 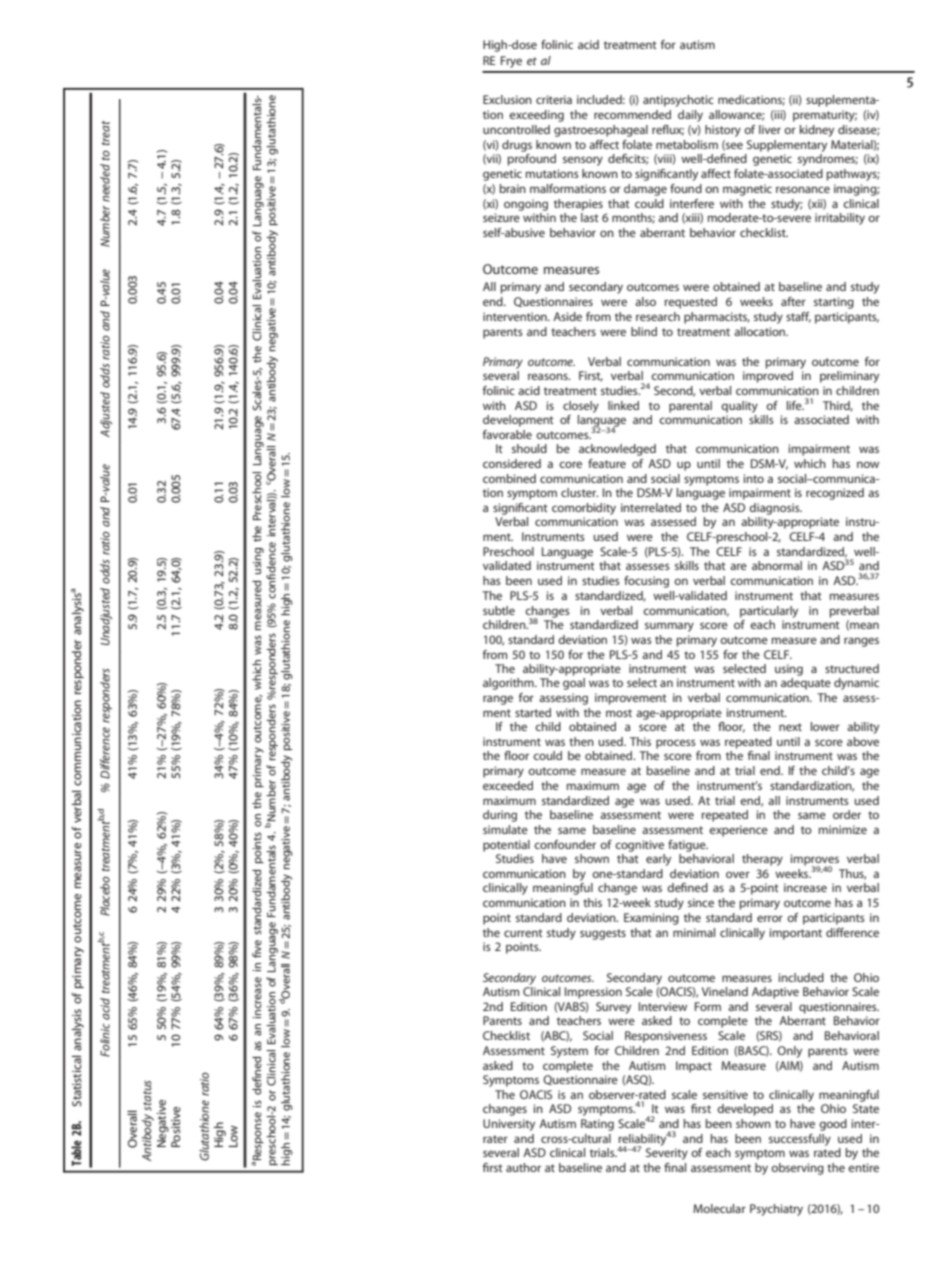 What do you see at coordinates (554, 99) in the screenshot?
I see `criteria` at bounding box center [554, 99].
